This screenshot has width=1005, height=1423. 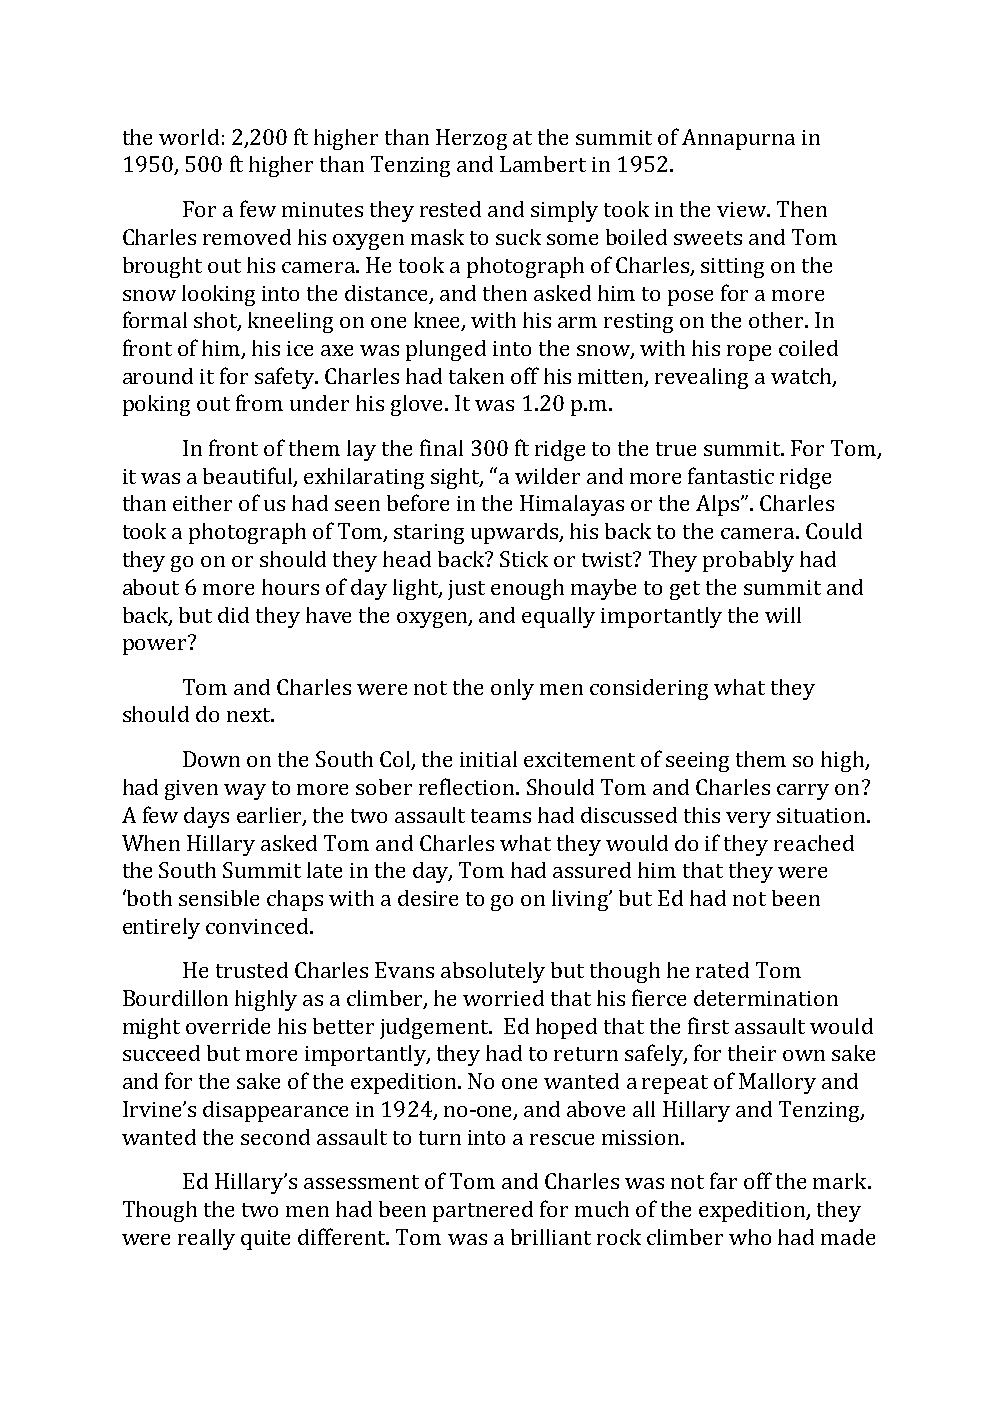 What do you see at coordinates (543, 164) in the screenshot?
I see `Lambert` at bounding box center [543, 164].
